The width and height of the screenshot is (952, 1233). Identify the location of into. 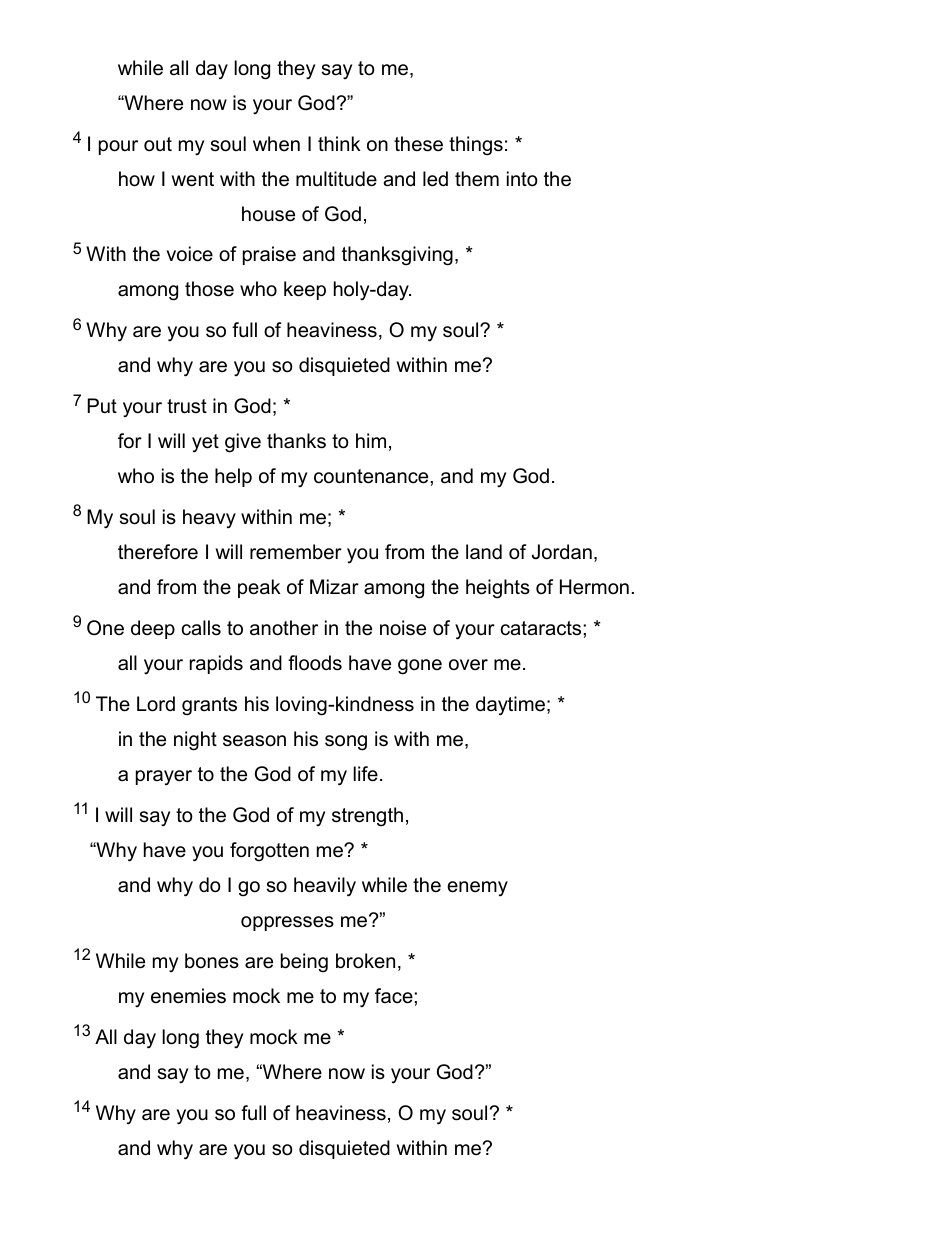
(522, 179).
